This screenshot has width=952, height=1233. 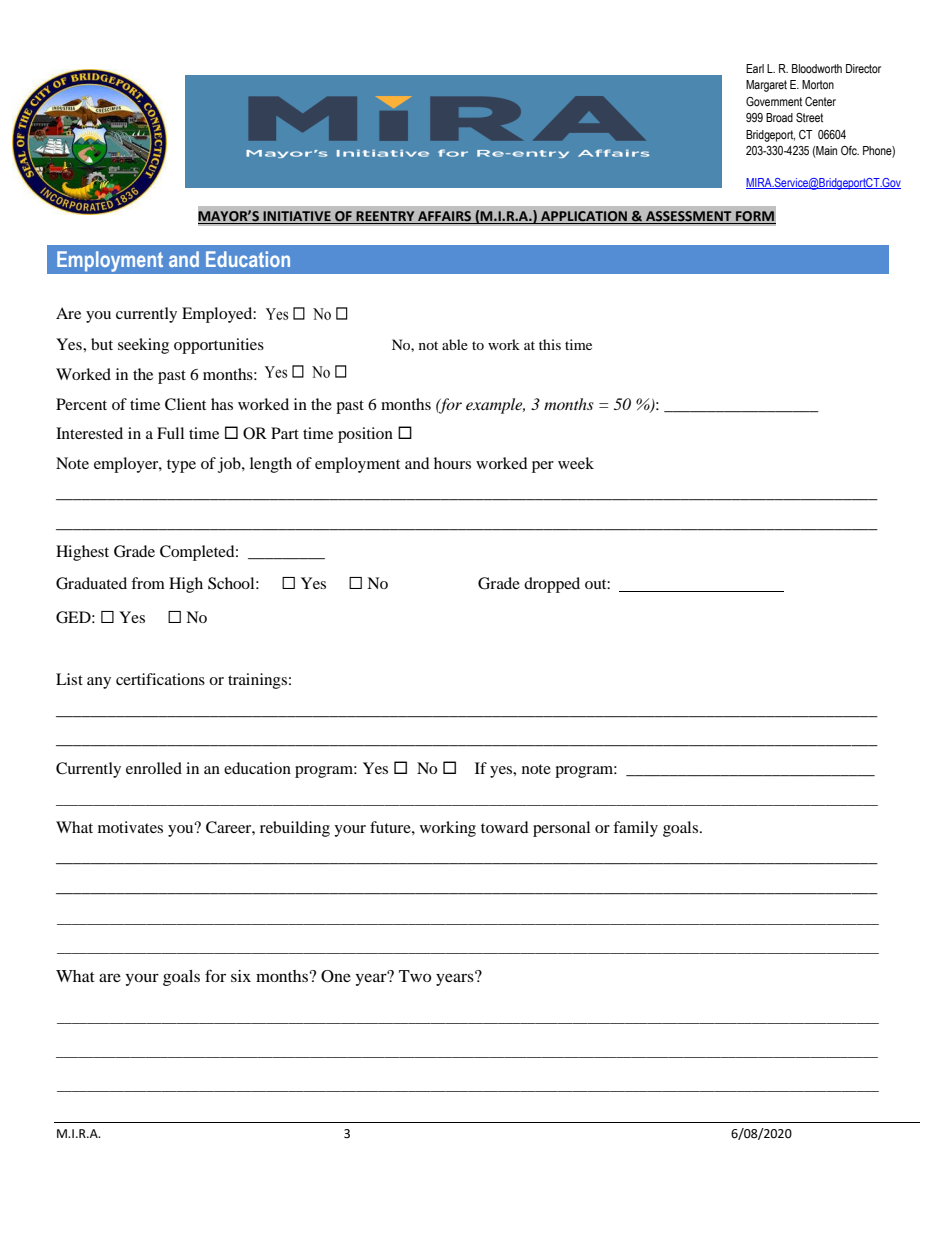 I want to click on six, so click(x=241, y=976).
